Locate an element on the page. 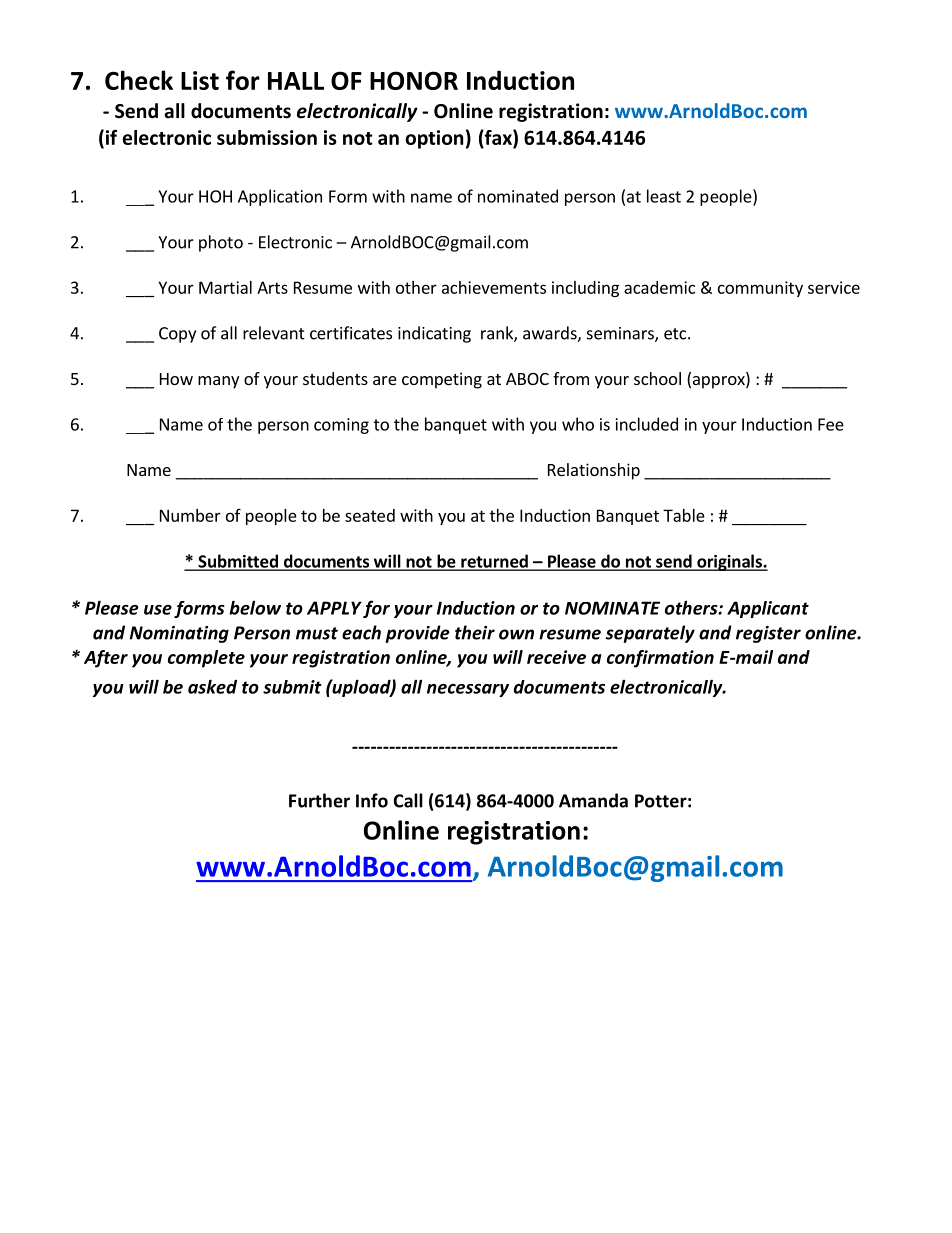  least is located at coordinates (664, 196).
